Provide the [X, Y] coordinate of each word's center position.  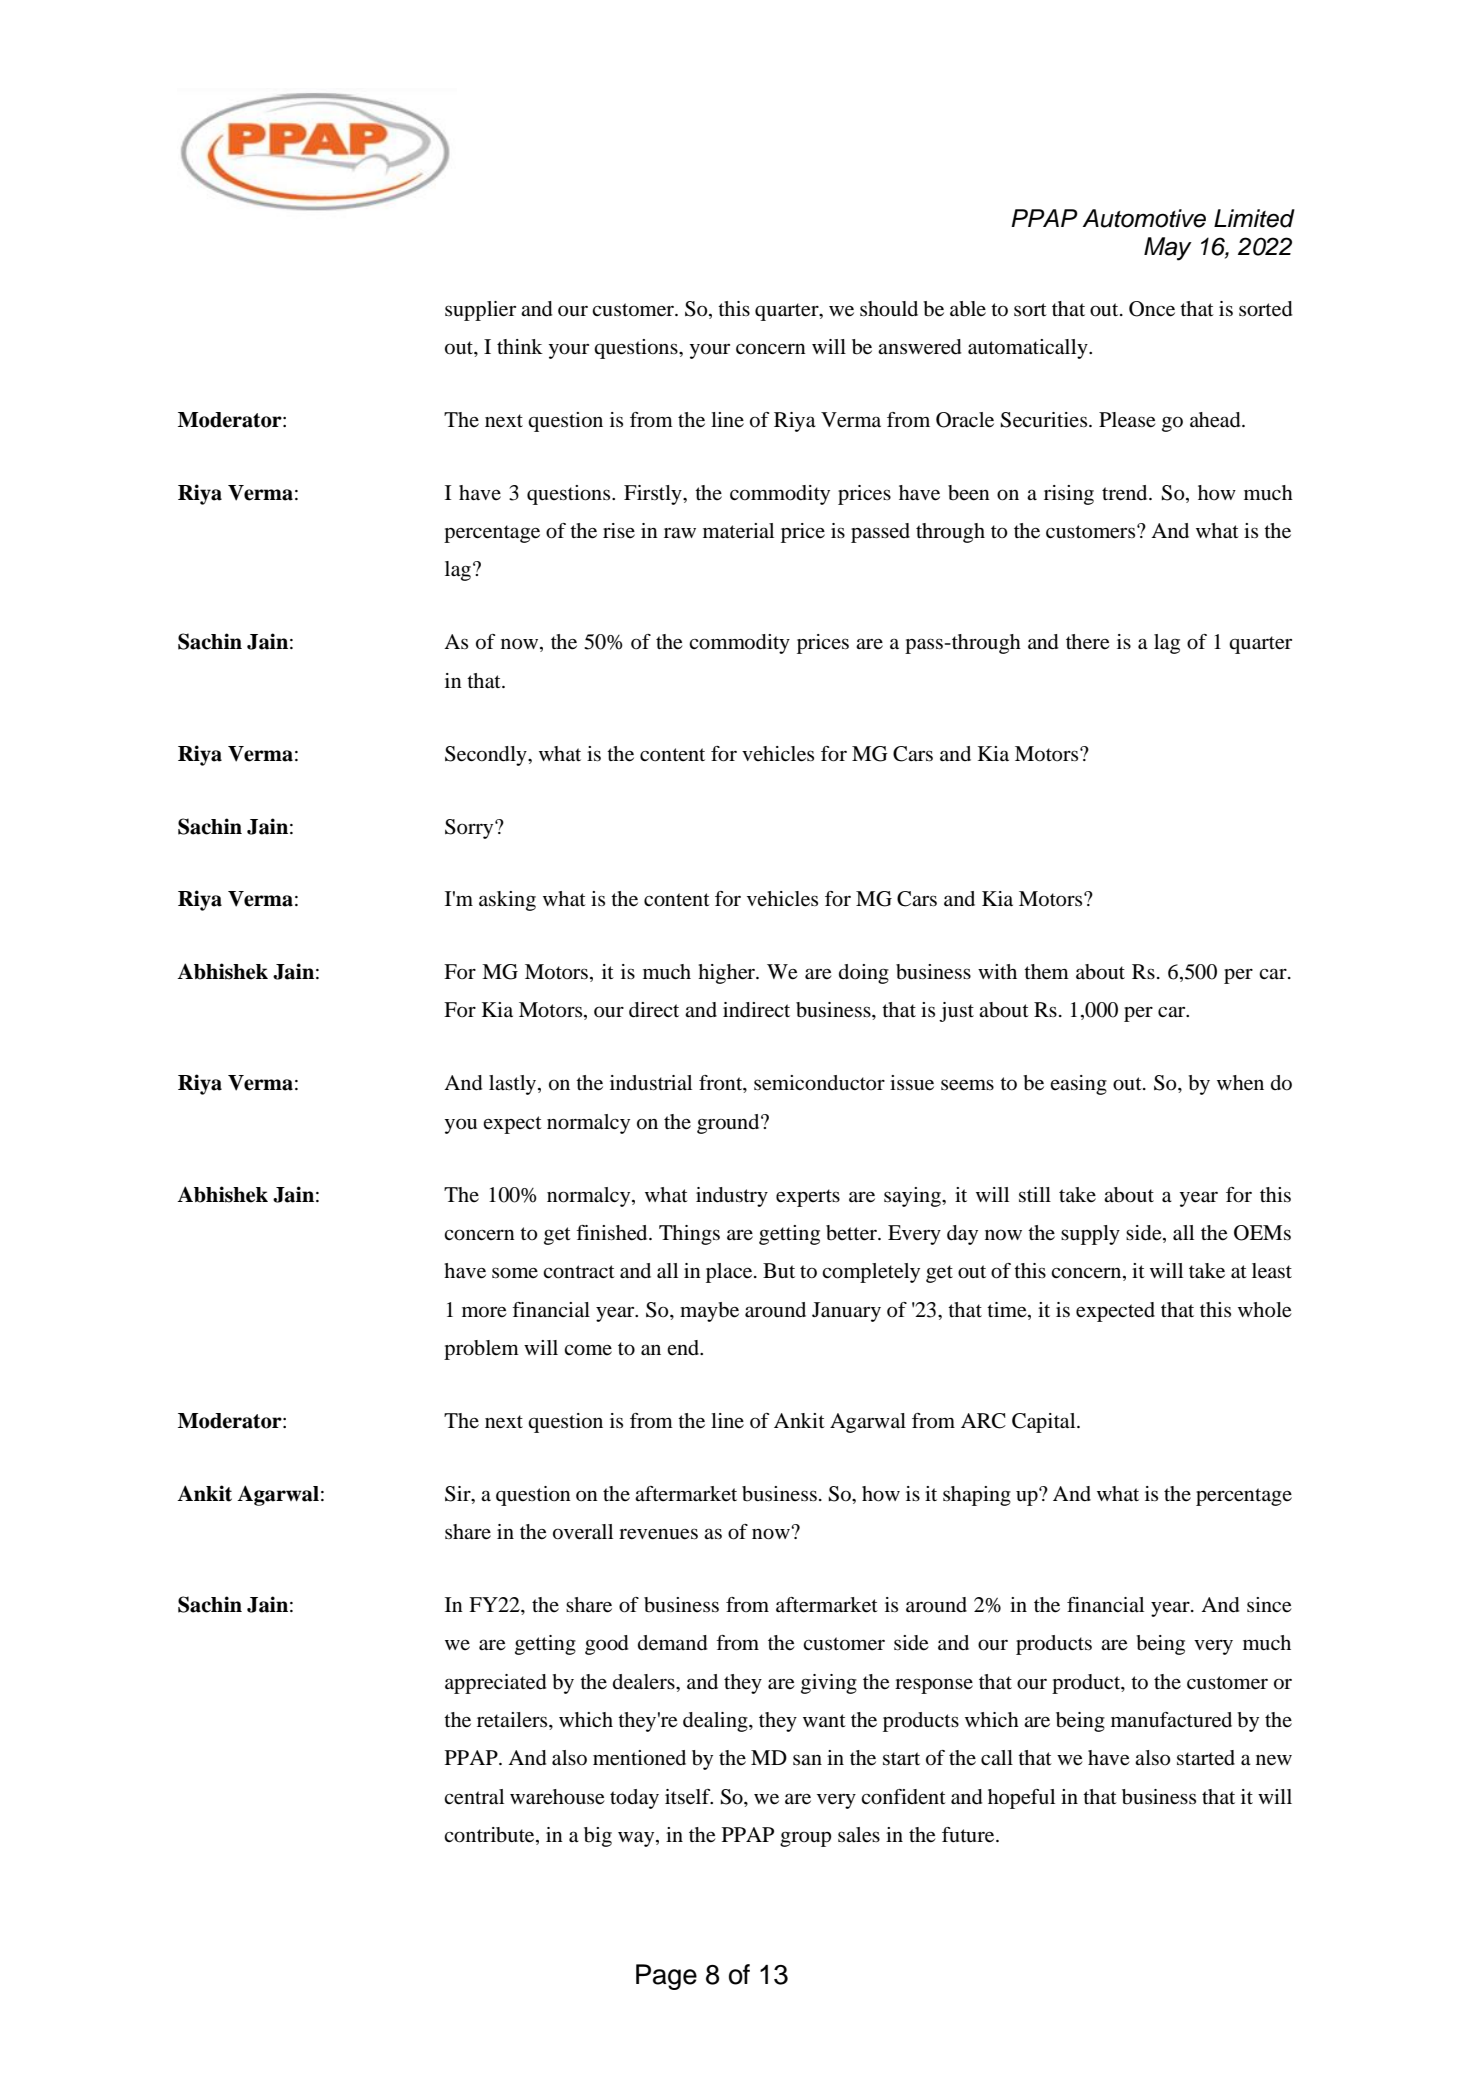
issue [912, 1083]
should [889, 309]
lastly [514, 1085]
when [1240, 1083]
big [598, 1837]
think [520, 346]
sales [859, 1835]
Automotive [1144, 218]
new [1274, 1760]
